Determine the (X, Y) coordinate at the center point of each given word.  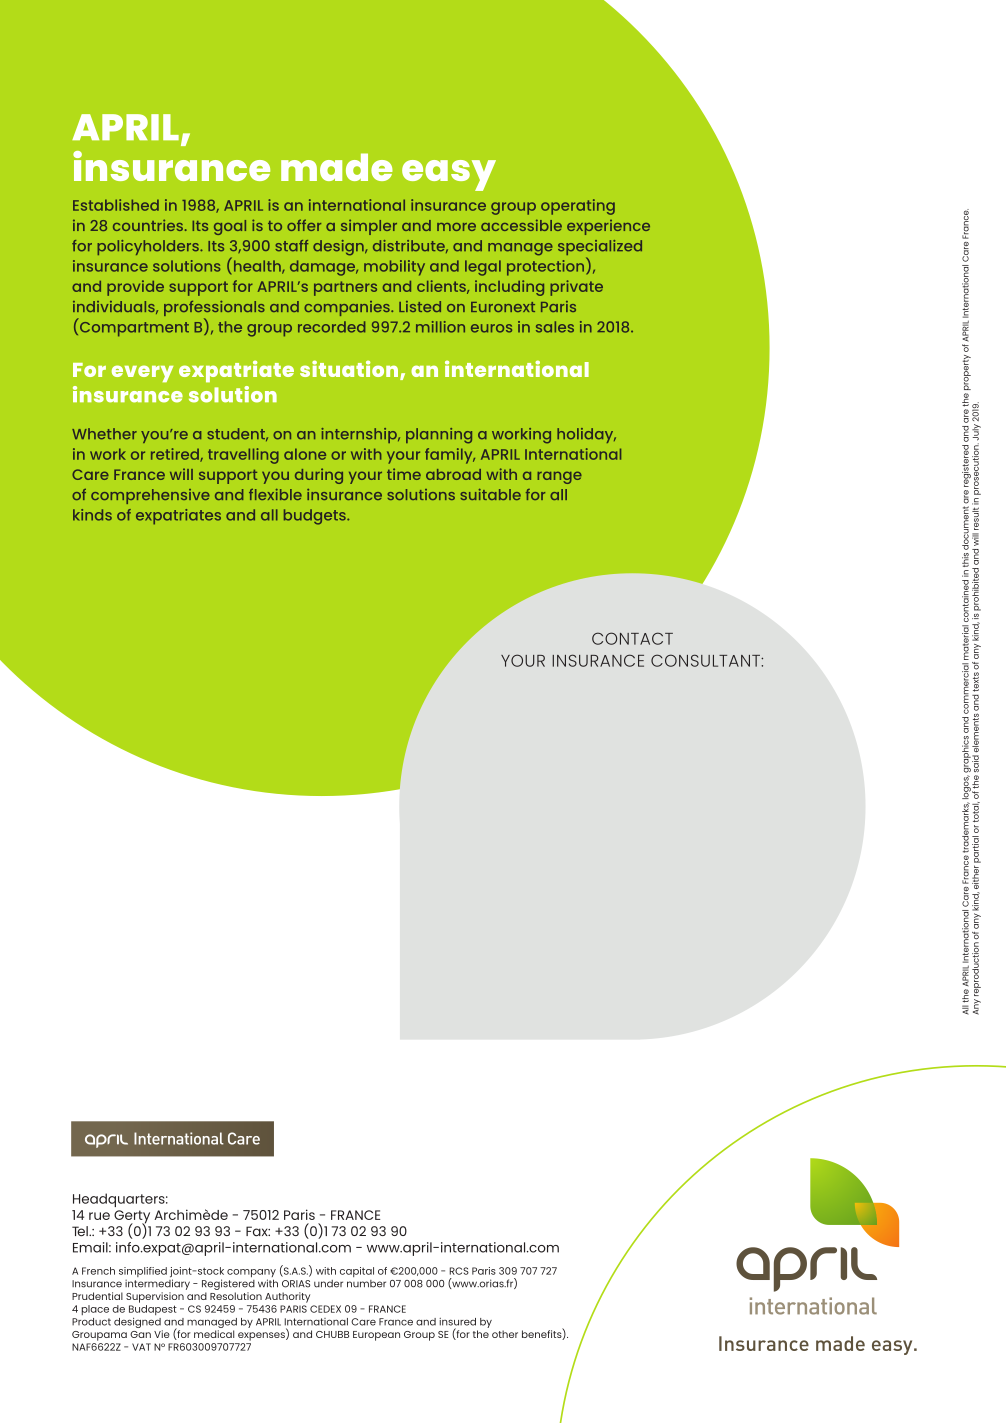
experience (608, 227)
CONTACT (632, 638)
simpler (369, 227)
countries (148, 225)
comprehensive (150, 496)
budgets (316, 517)
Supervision (155, 1297)
